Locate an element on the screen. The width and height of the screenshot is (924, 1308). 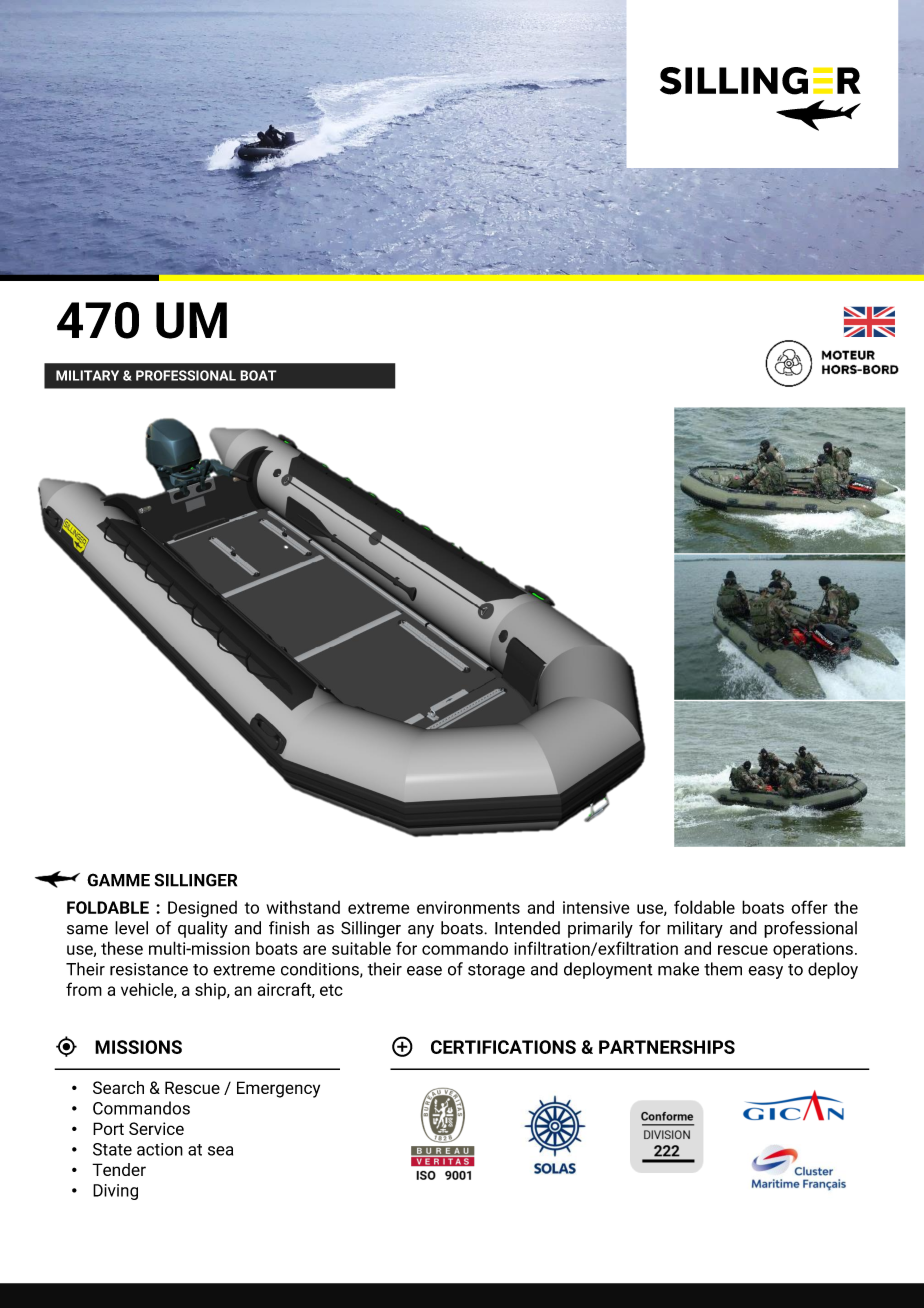
Diving is located at coordinates (115, 1192).
